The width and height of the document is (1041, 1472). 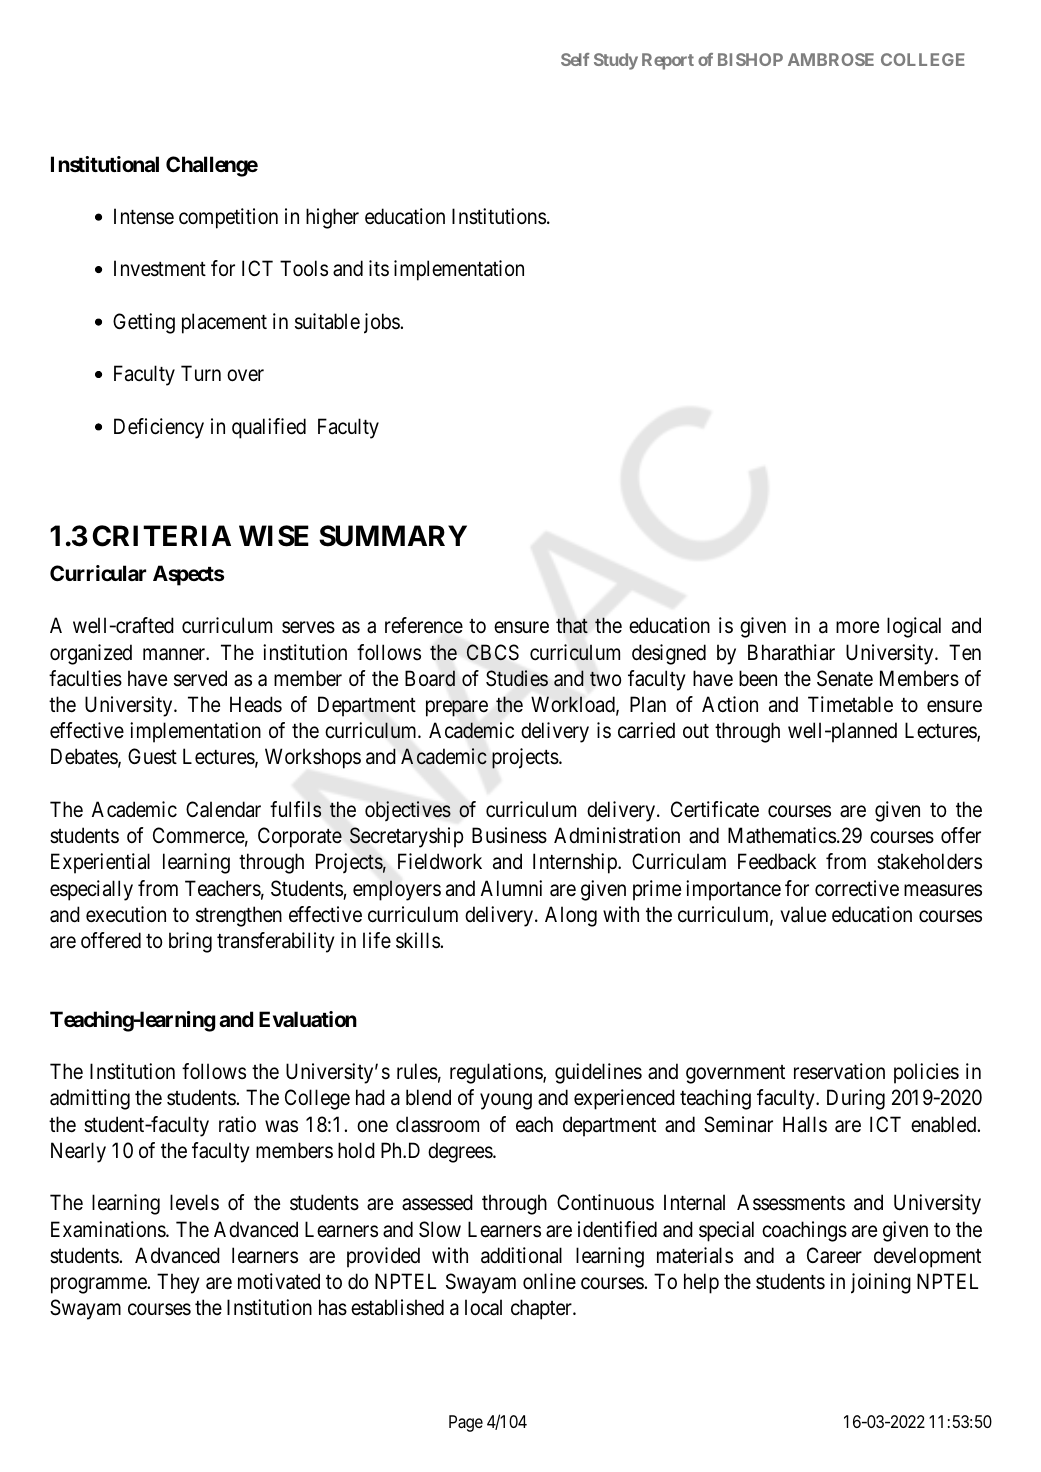 I want to click on AMBROSE, so click(x=831, y=59).
